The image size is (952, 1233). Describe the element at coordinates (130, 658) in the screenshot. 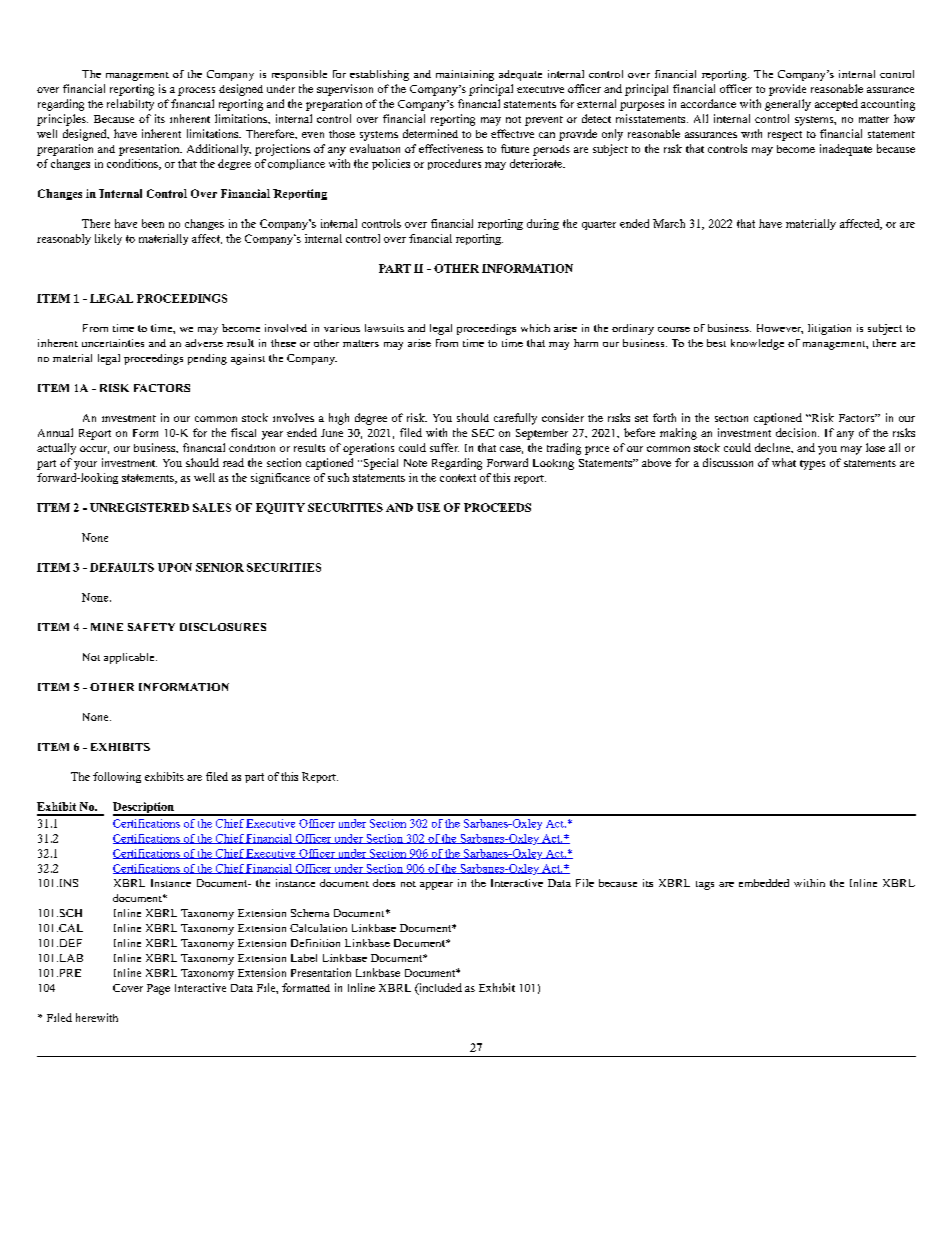

I see `applicable` at that location.
